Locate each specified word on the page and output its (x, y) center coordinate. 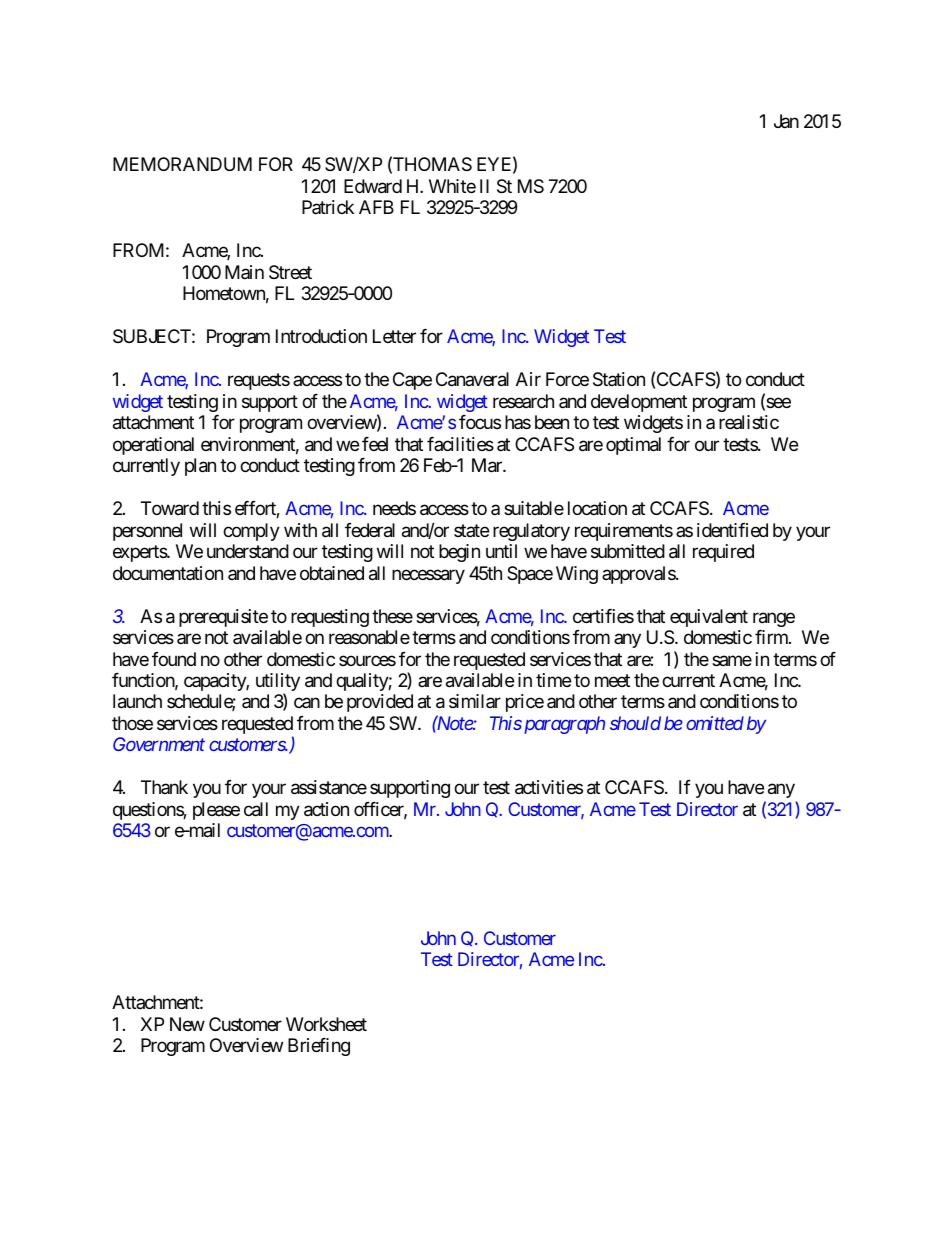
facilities (460, 444)
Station (619, 379)
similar (475, 701)
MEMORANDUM (182, 164)
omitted (715, 723)
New (187, 1024)
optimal (633, 446)
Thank (164, 787)
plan (200, 467)
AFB (376, 207)
